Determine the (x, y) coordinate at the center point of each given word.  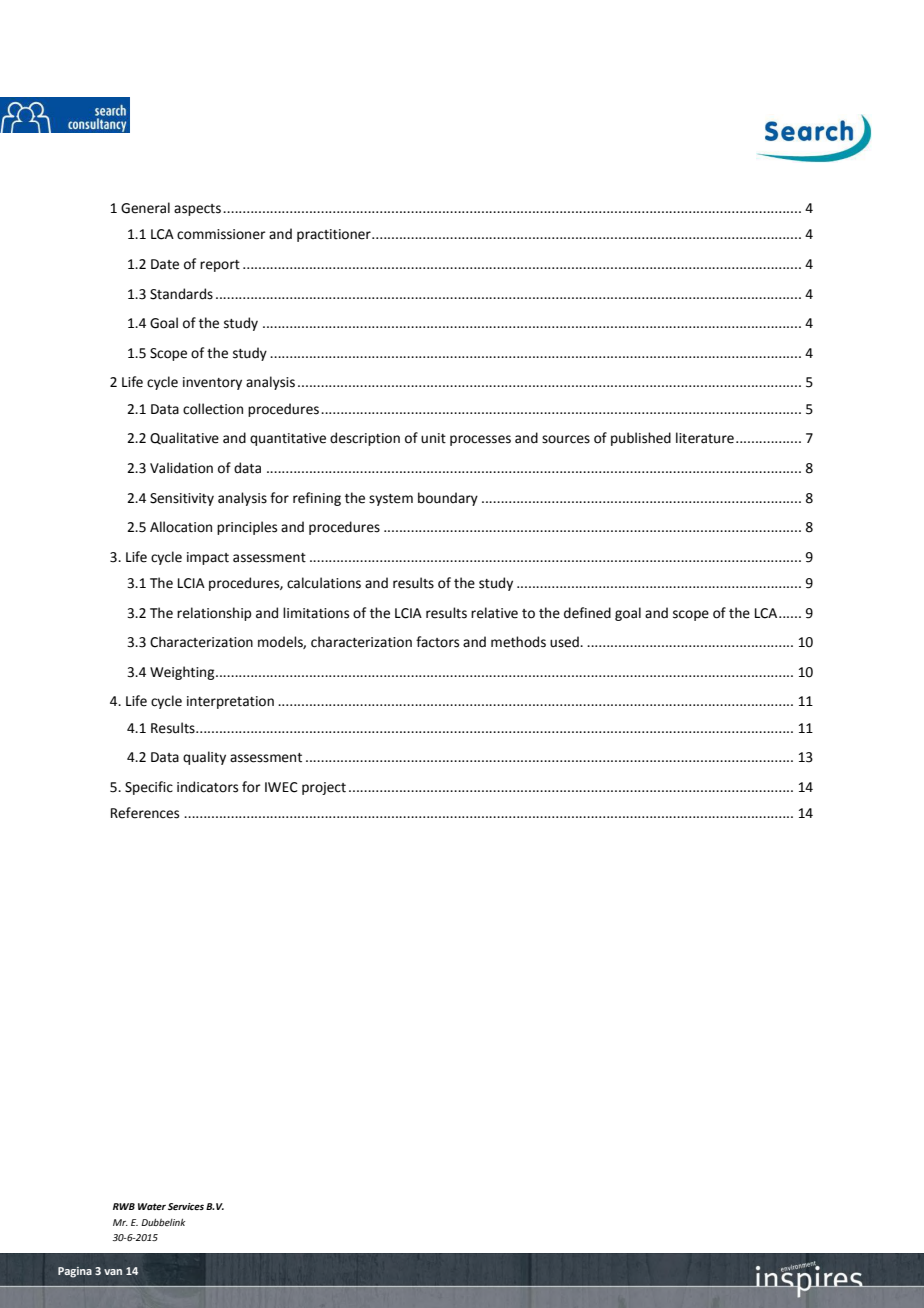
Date (165, 264)
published (641, 439)
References (145, 813)
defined (587, 613)
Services (186, 1206)
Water (152, 1206)
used (565, 642)
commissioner (221, 234)
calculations (324, 583)
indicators (207, 787)
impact (208, 558)
